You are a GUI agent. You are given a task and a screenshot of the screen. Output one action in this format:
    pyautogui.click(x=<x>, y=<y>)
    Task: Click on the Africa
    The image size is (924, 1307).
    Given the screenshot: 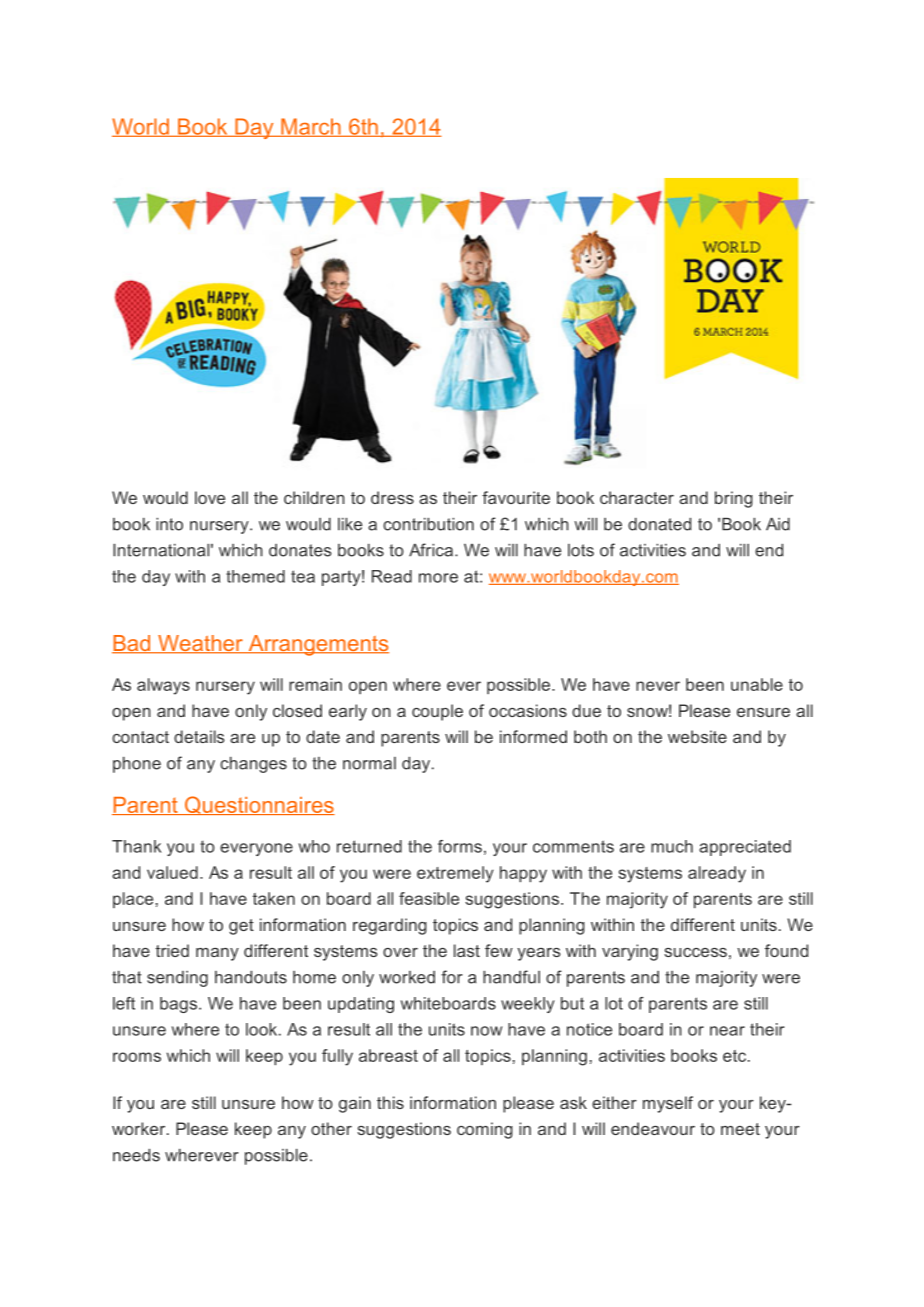 What is the action you would take?
    pyautogui.click(x=431, y=550)
